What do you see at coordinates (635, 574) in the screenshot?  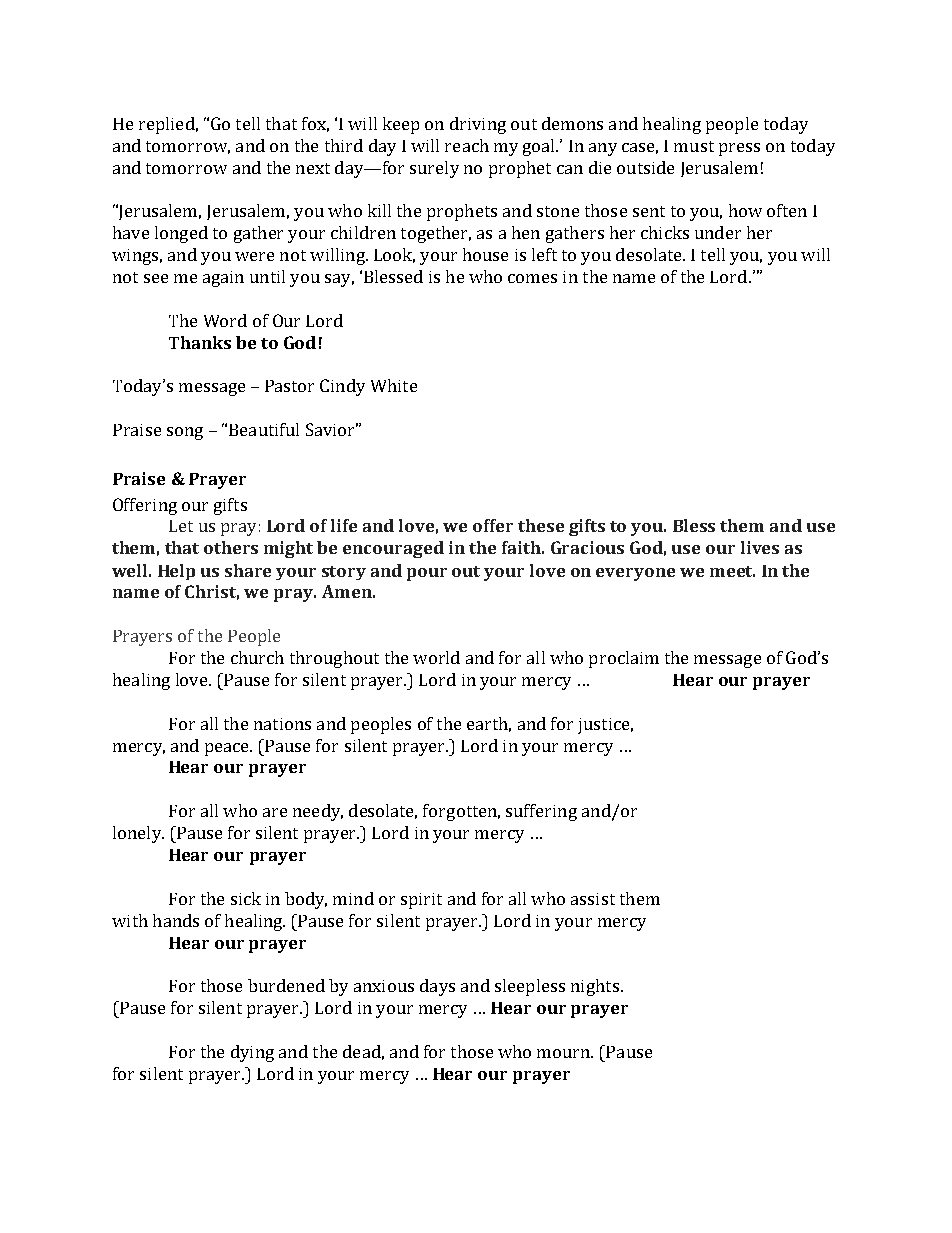 I see `everyone` at bounding box center [635, 574].
